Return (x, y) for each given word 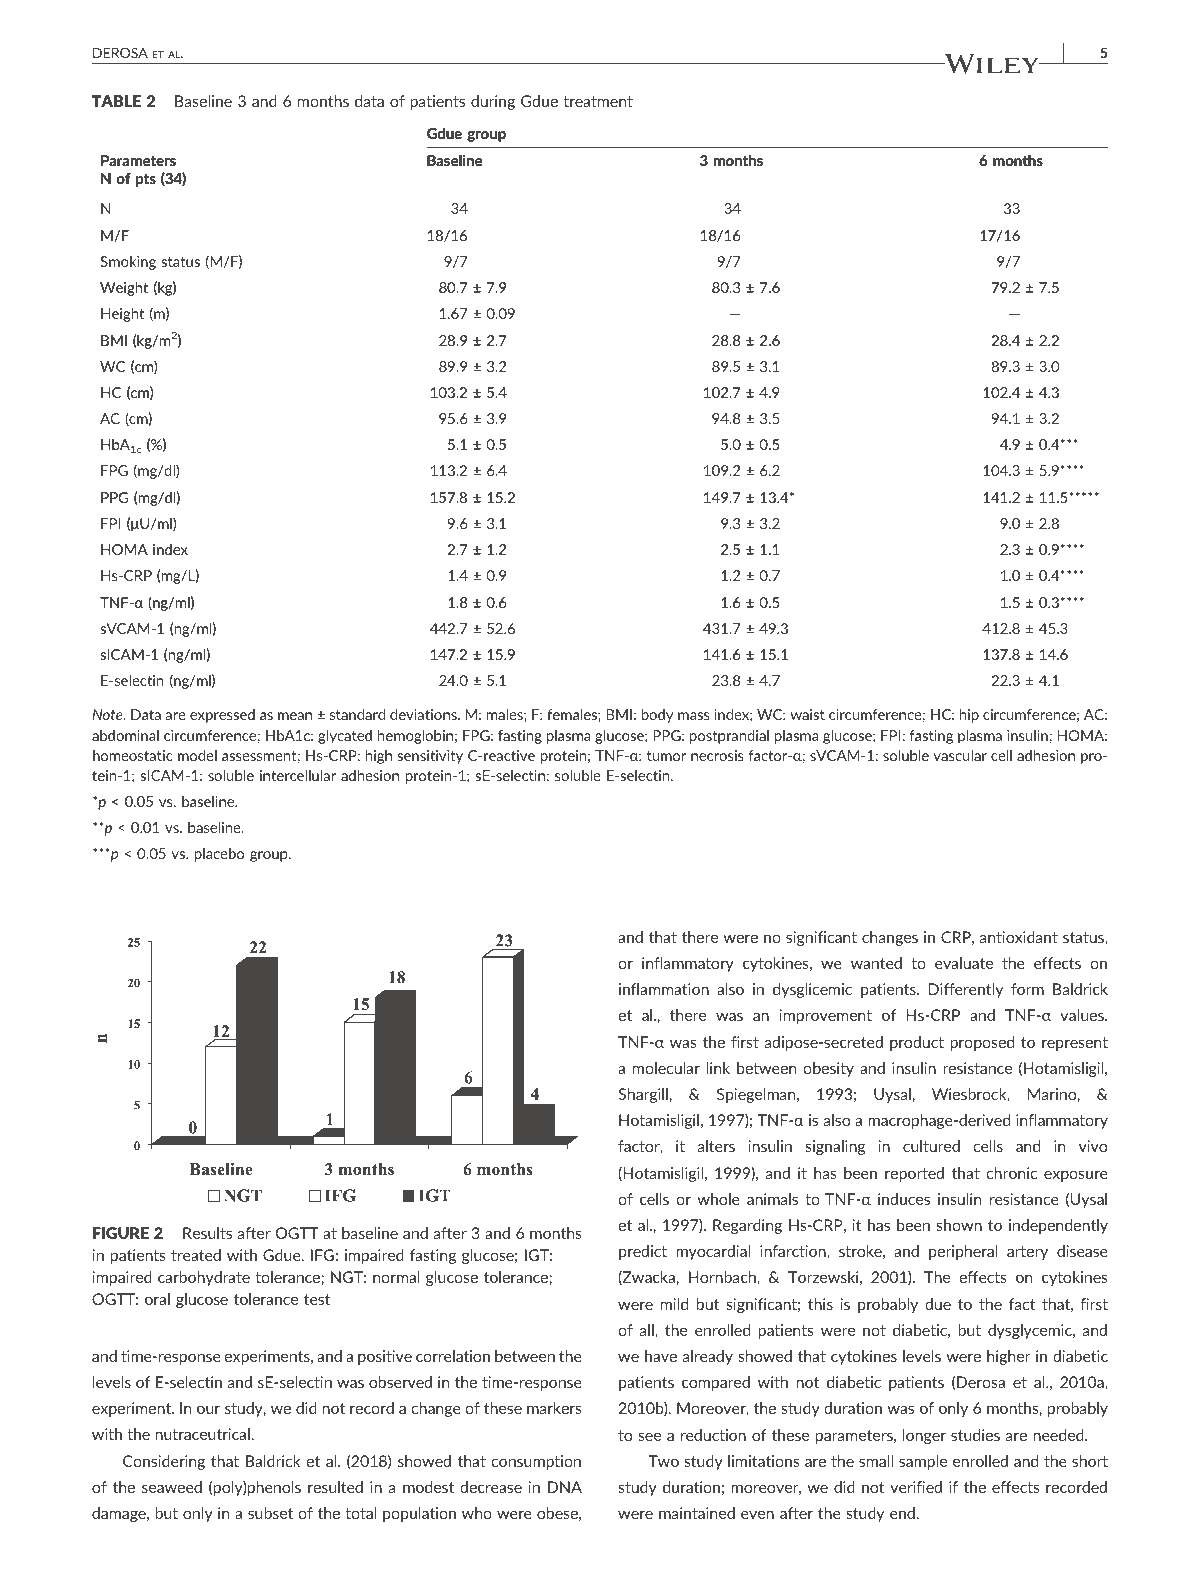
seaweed (172, 1487)
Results (207, 1233)
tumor (666, 756)
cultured (931, 1146)
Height (122, 315)
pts (146, 180)
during (493, 102)
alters (716, 1146)
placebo (219, 855)
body (657, 716)
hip (969, 716)
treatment (598, 101)
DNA (565, 1487)
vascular (960, 755)
